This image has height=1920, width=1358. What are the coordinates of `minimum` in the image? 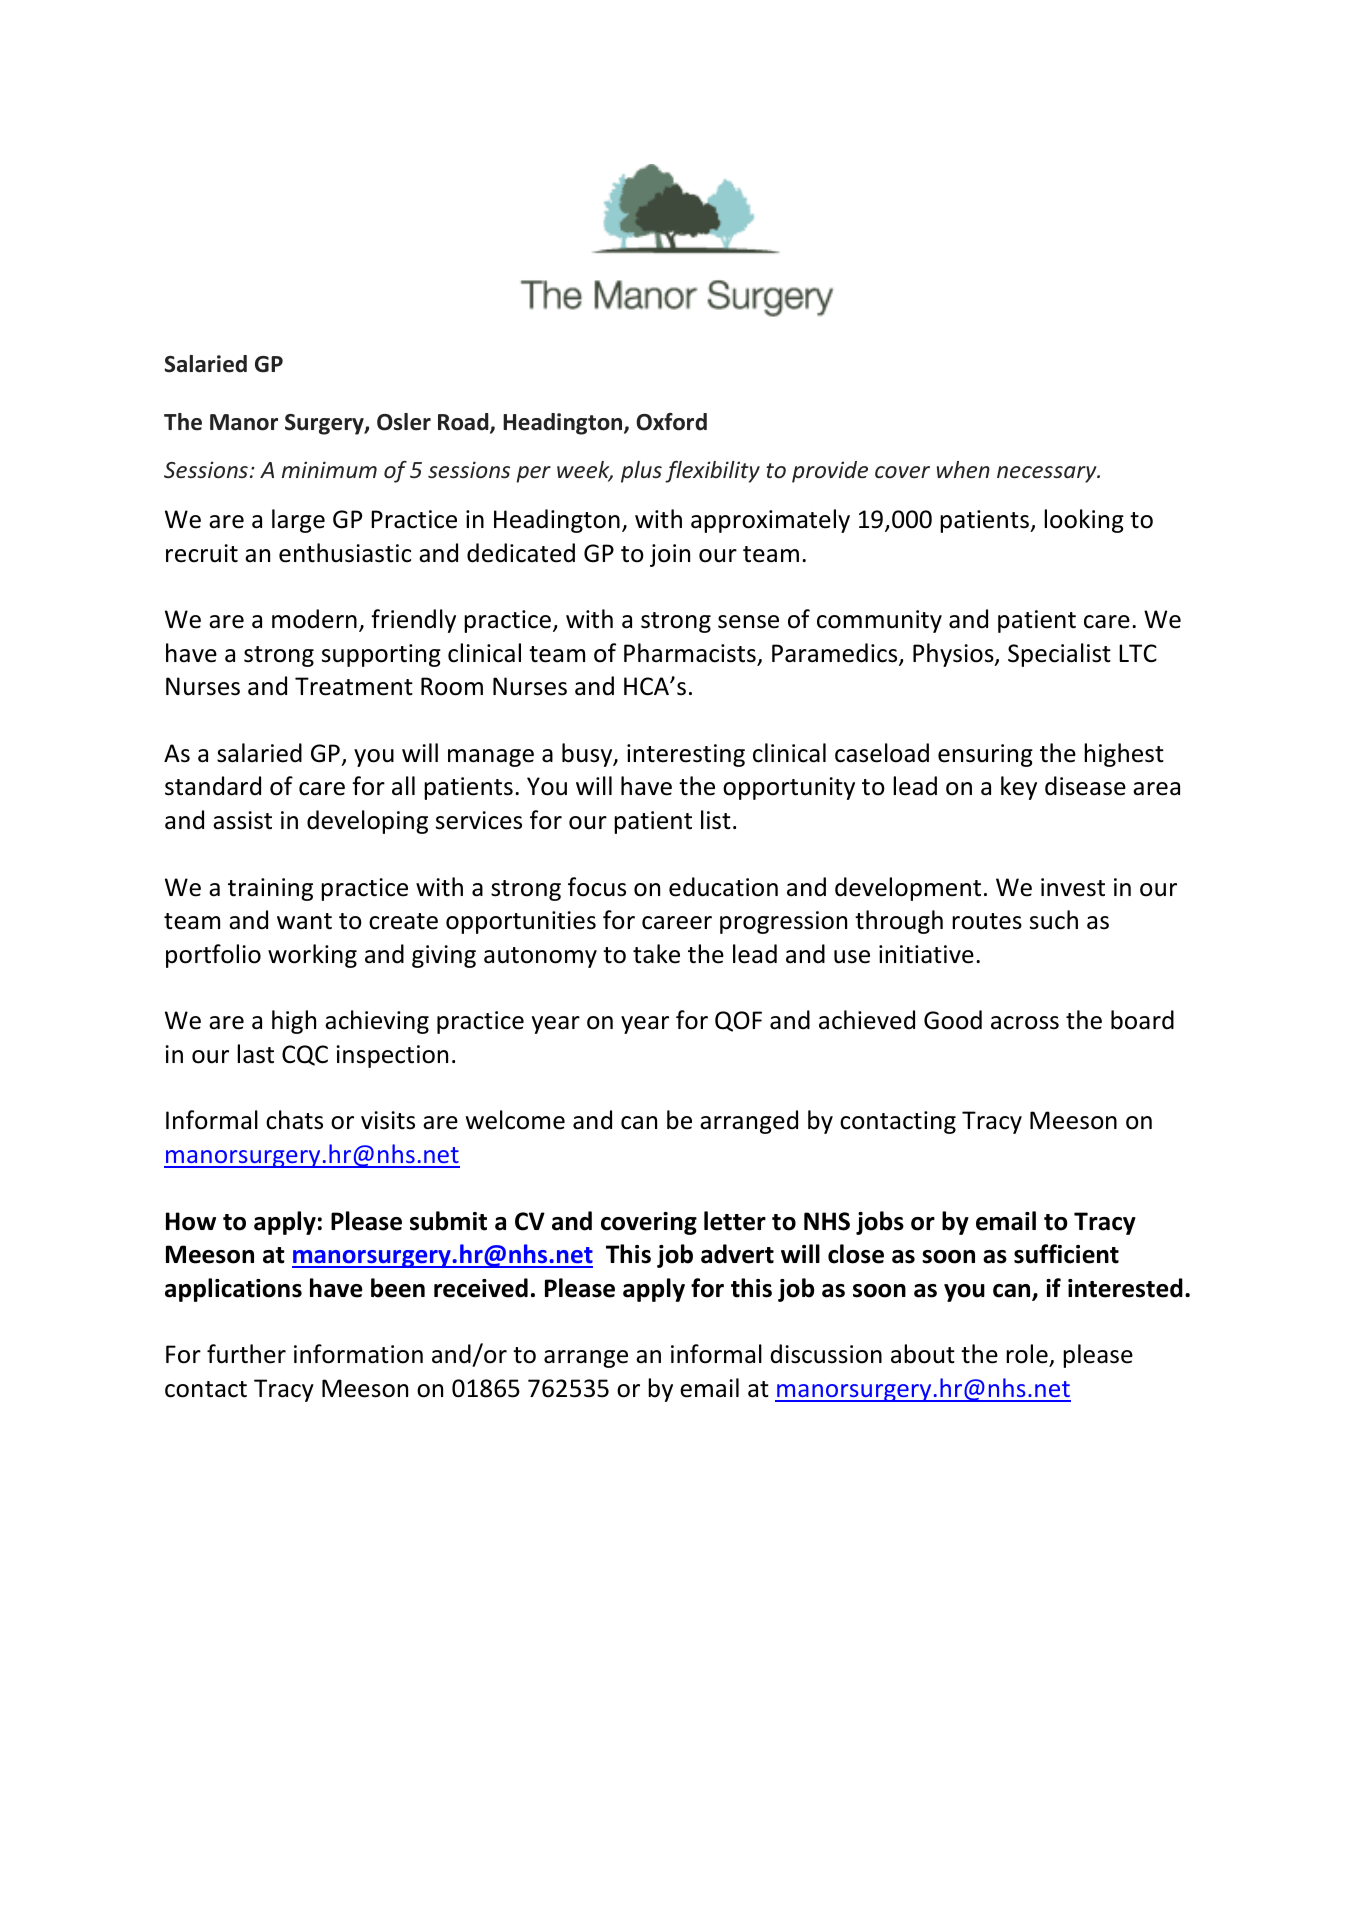 It's located at (329, 469).
